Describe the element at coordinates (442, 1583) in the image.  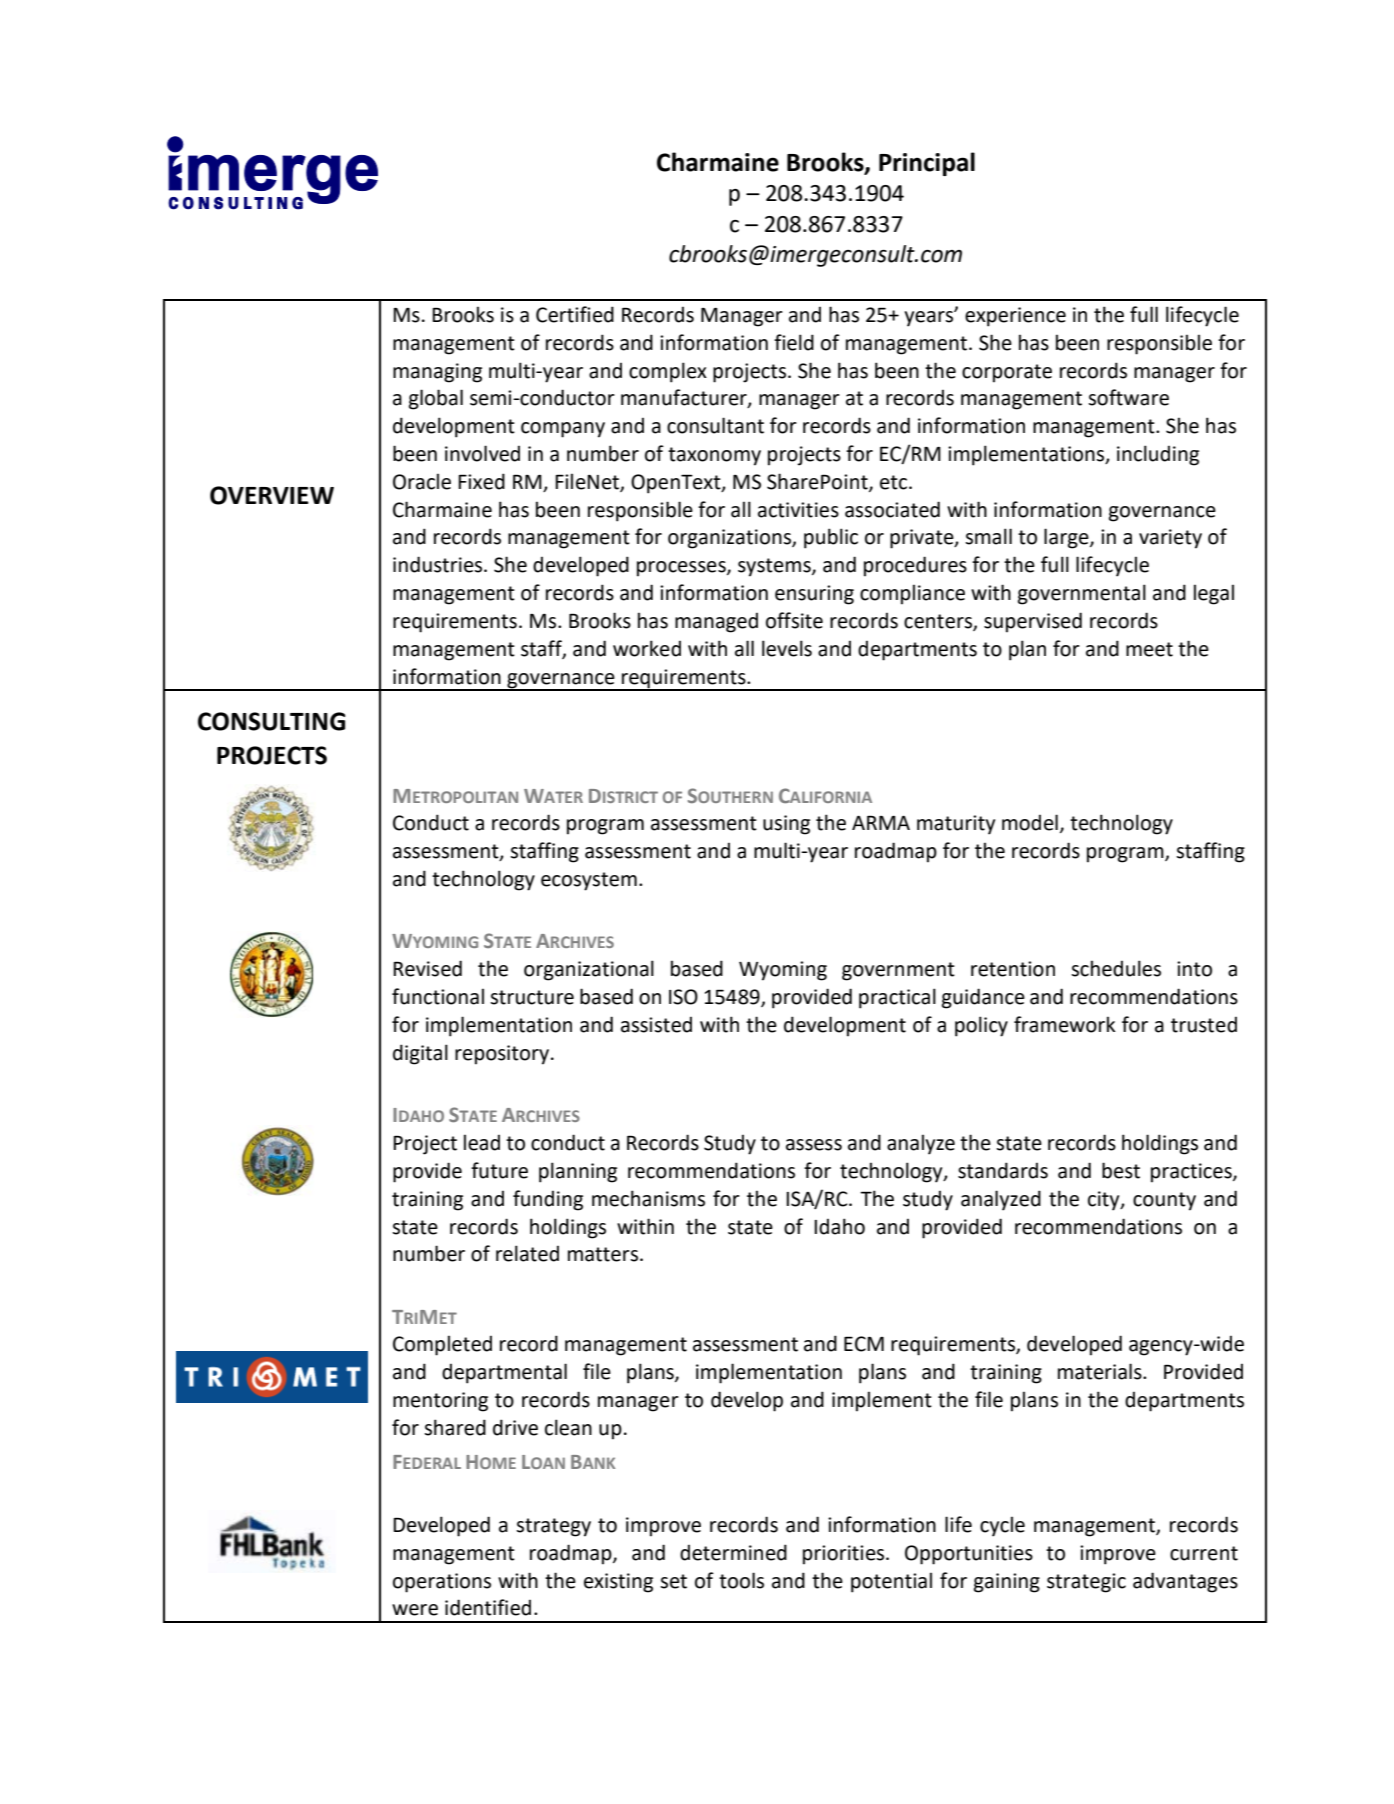
I see `operations` at that location.
